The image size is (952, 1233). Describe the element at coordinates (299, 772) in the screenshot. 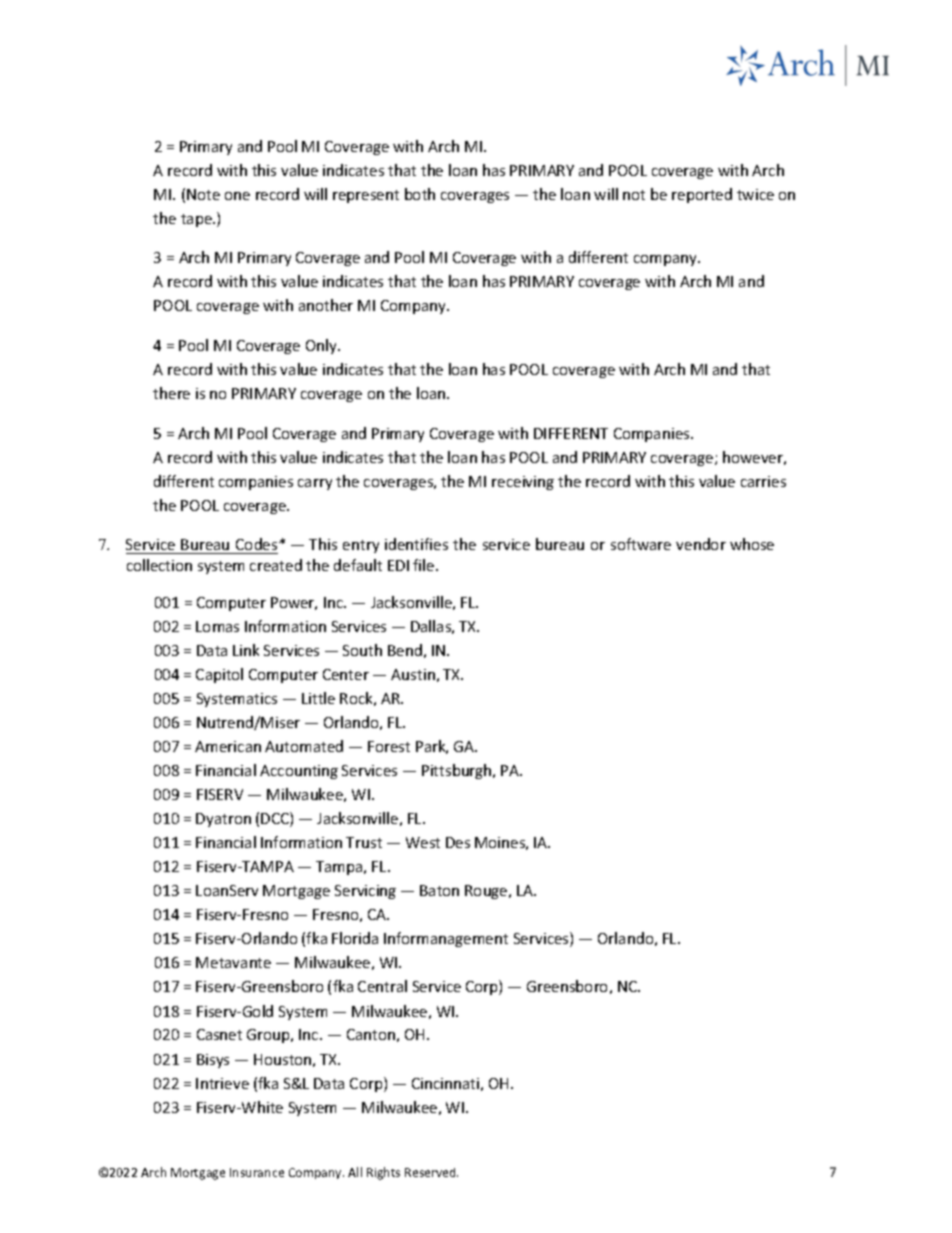

I see `Accounting` at that location.
